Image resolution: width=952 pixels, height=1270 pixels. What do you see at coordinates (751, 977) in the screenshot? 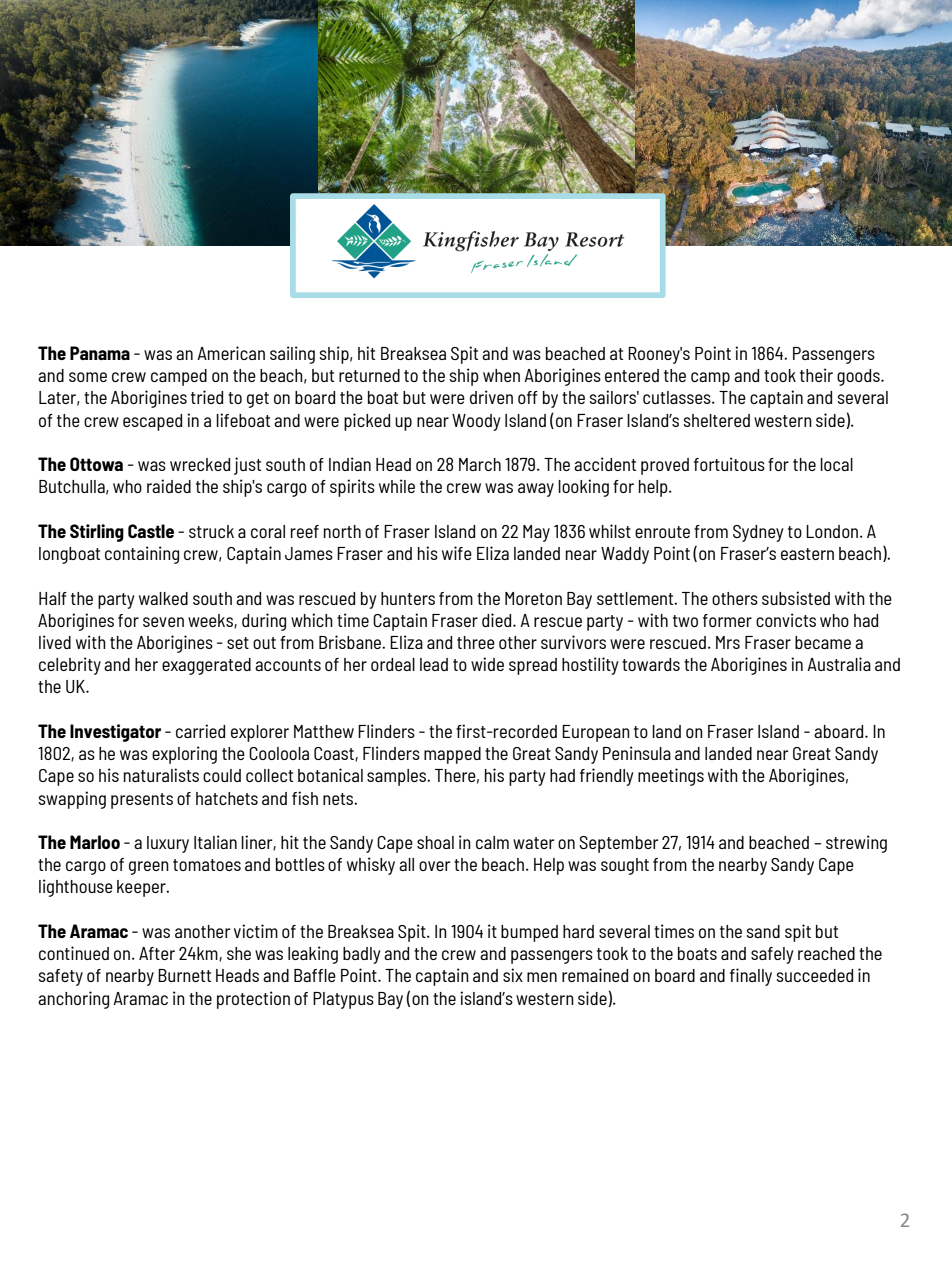
I see `finally` at bounding box center [751, 977].
